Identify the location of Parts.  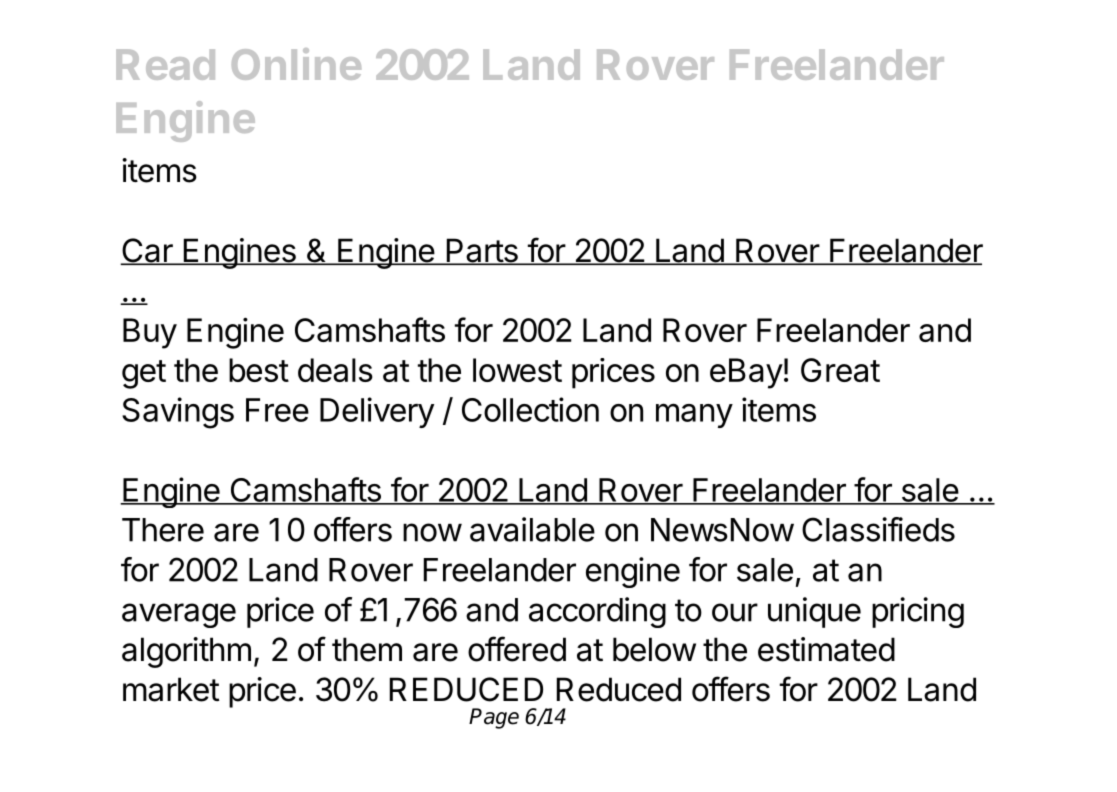
(482, 251).
